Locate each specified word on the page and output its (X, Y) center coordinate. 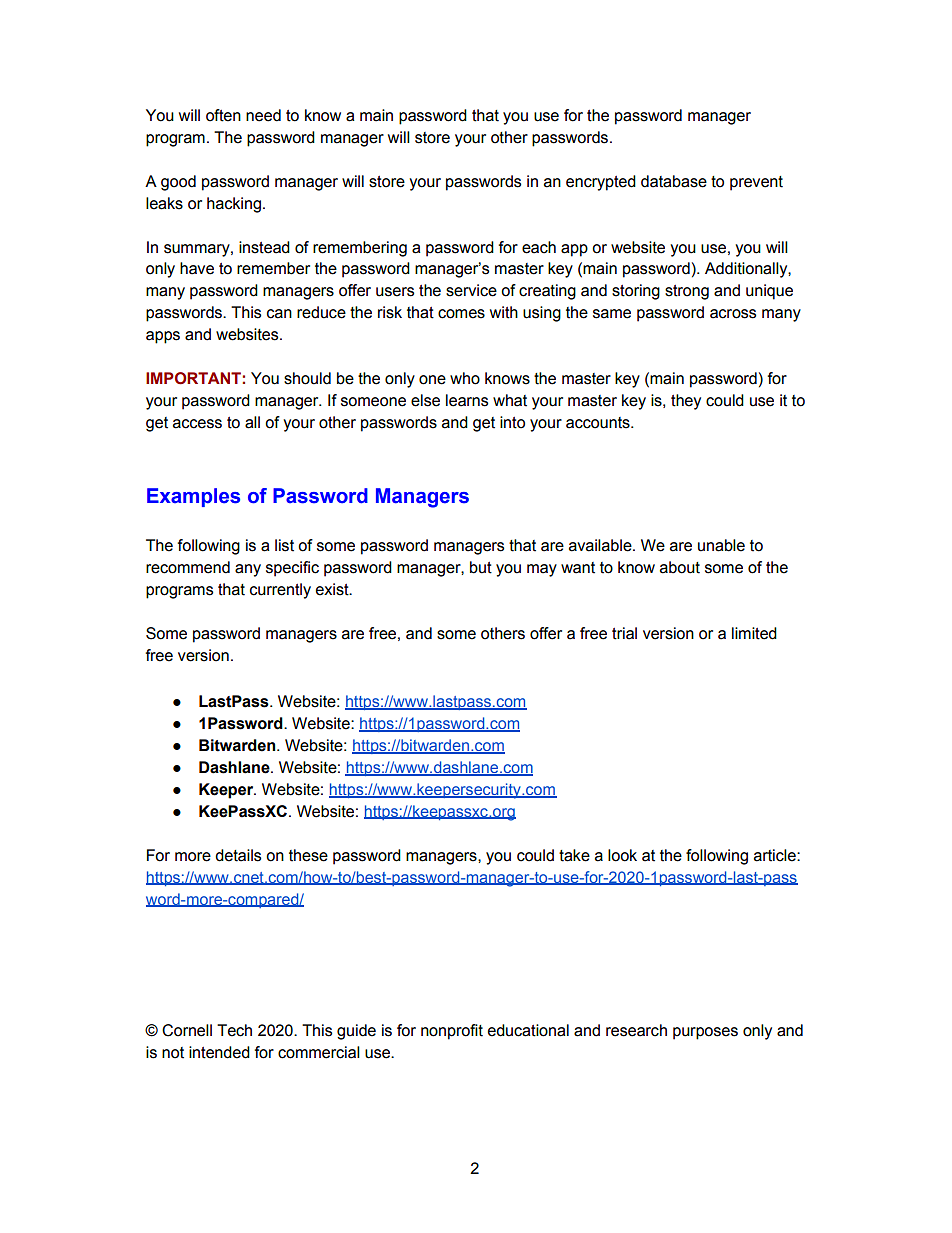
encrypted (601, 183)
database (674, 181)
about (680, 567)
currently (280, 591)
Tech (234, 1030)
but (481, 567)
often (223, 115)
